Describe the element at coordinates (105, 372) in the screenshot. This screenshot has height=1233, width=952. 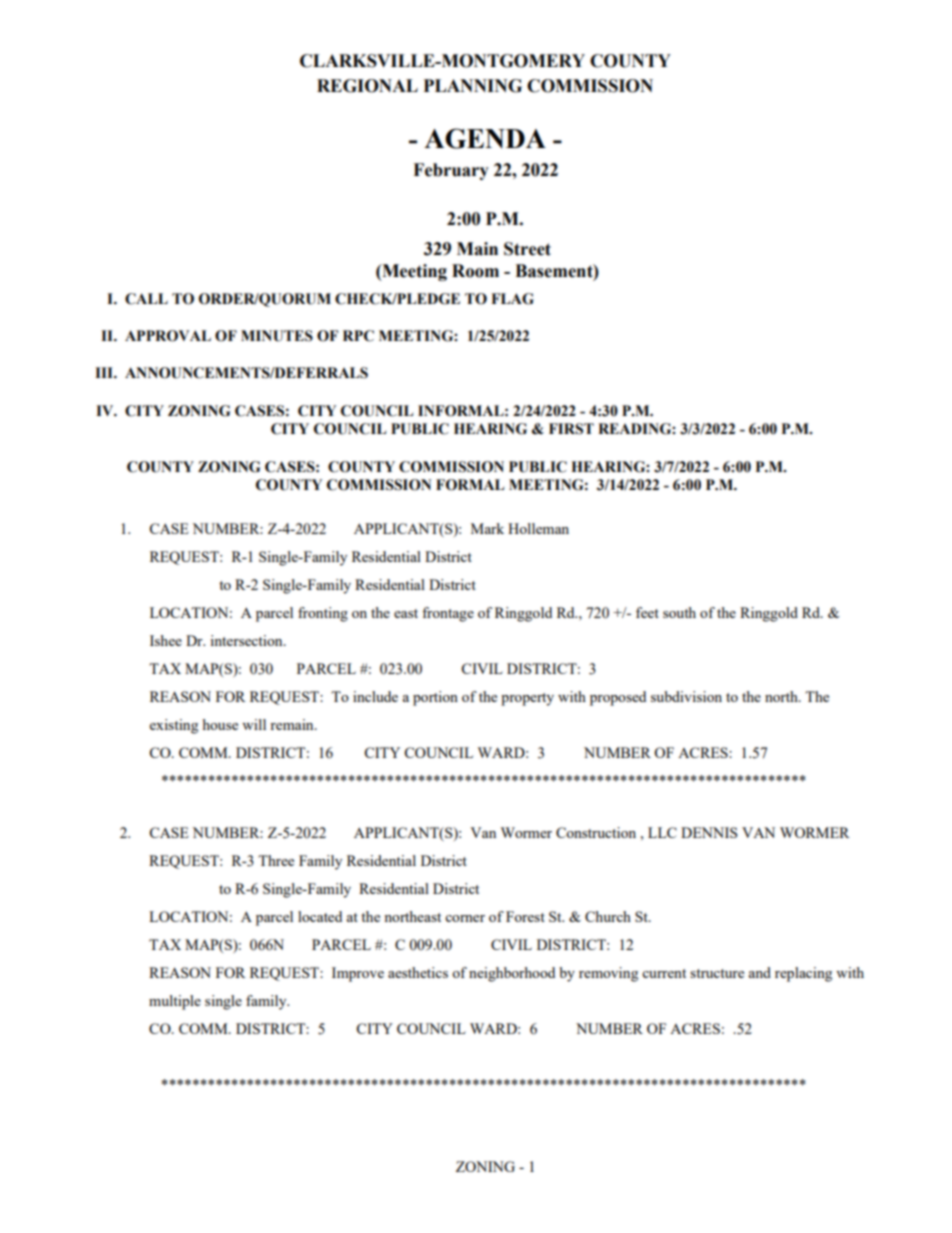
I see `III` at that location.
